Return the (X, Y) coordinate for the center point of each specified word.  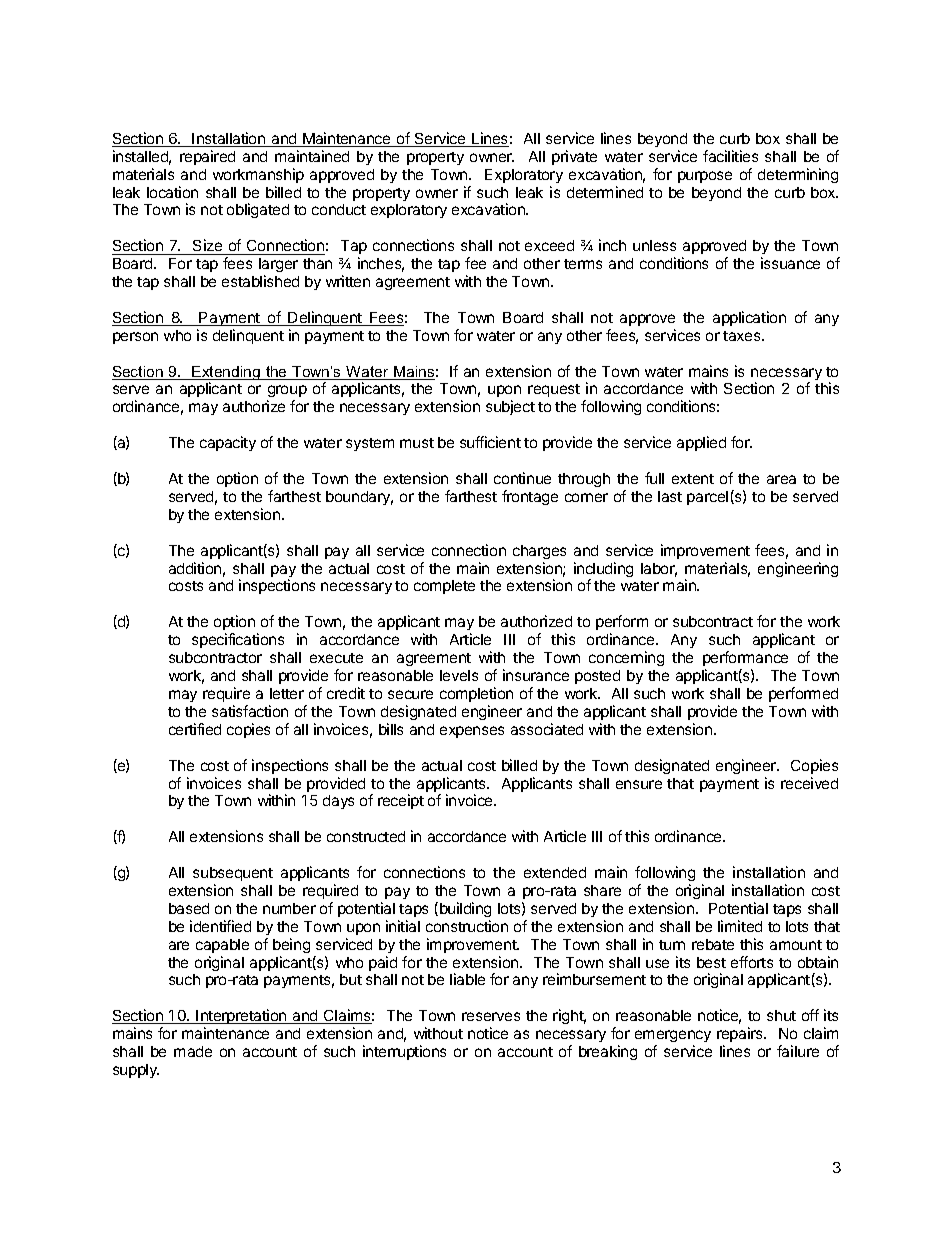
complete (444, 587)
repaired (207, 157)
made (193, 1051)
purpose (705, 177)
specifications (238, 640)
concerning (626, 658)
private (574, 157)
